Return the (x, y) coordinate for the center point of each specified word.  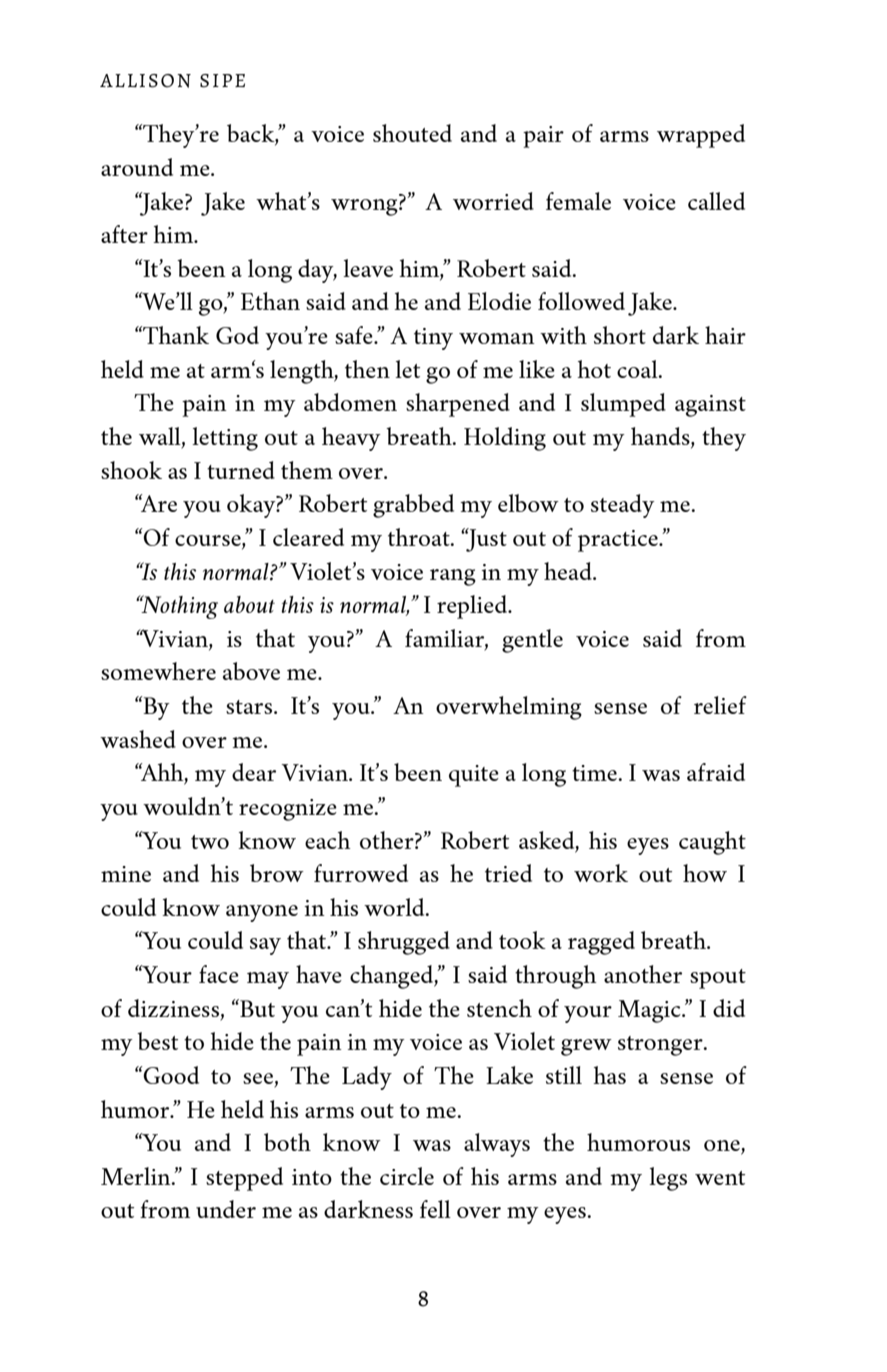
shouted (412, 133)
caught (712, 843)
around (137, 167)
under (226, 1209)
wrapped (701, 136)
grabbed (413, 506)
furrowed (361, 873)
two (210, 842)
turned (241, 470)
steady (623, 506)
